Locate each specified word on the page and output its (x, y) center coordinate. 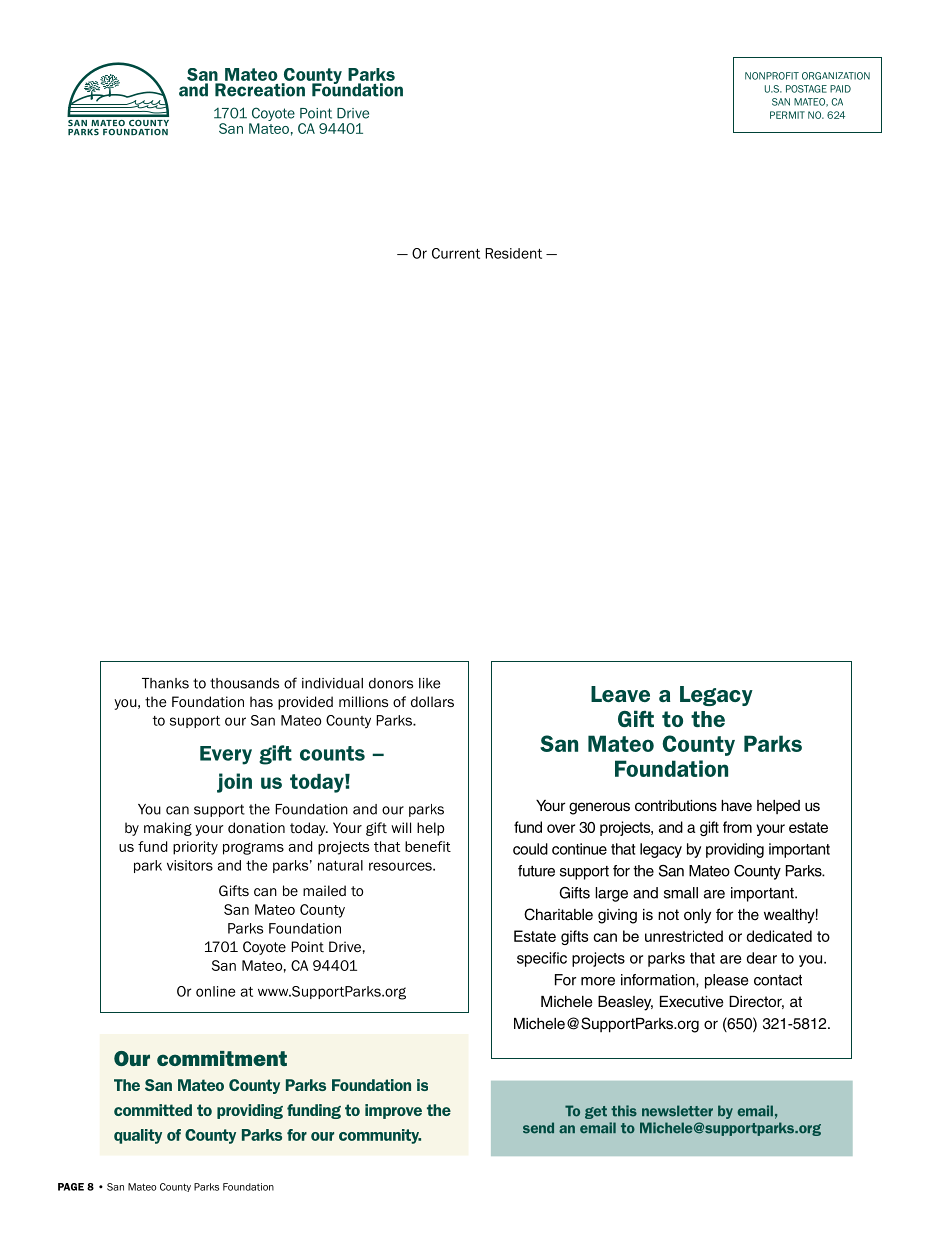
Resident (513, 253)
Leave (620, 694)
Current (456, 253)
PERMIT (787, 115)
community (380, 1136)
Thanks (165, 683)
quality (138, 1136)
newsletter (677, 1111)
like (429, 683)
